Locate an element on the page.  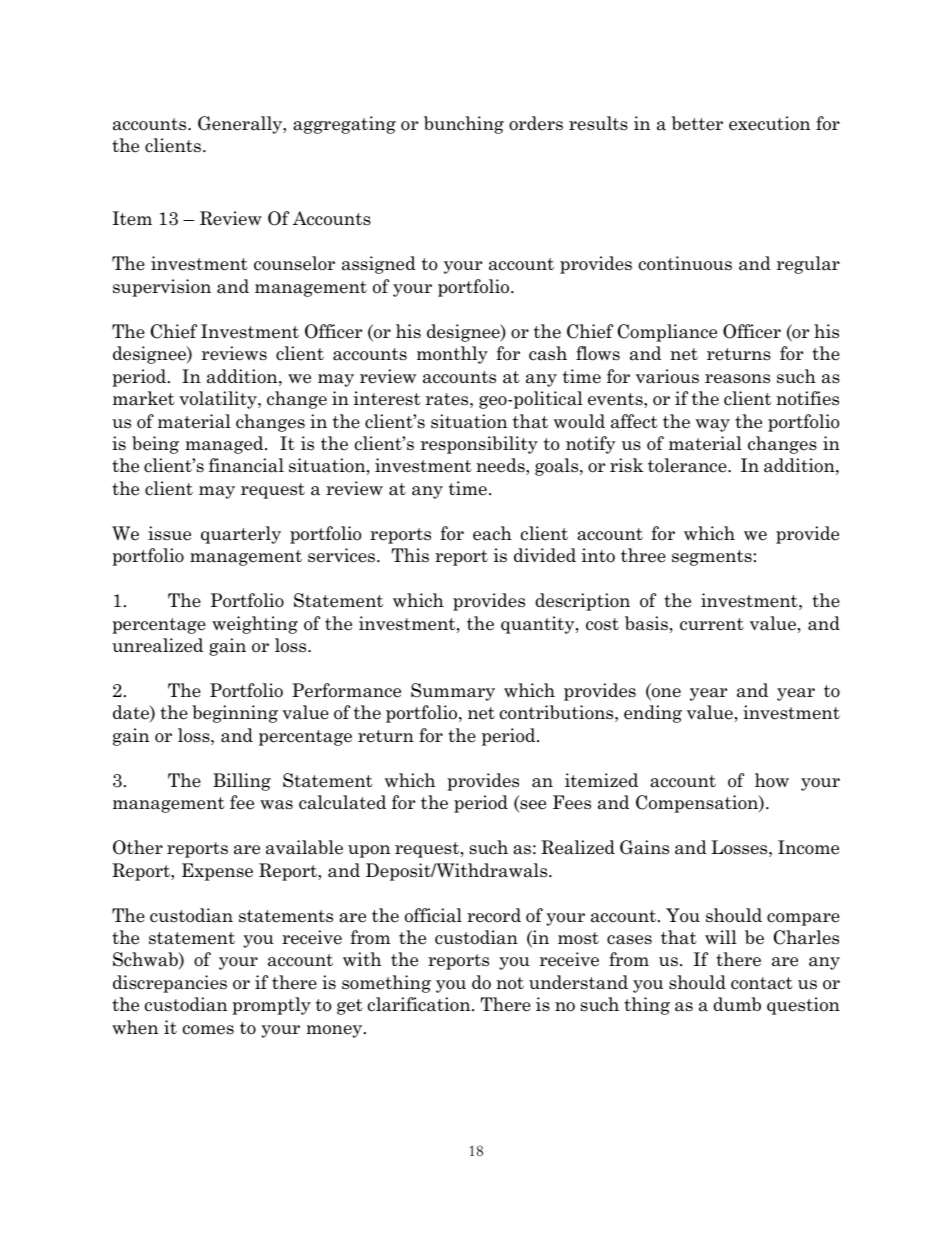
tolerance is located at coordinates (688, 465).
